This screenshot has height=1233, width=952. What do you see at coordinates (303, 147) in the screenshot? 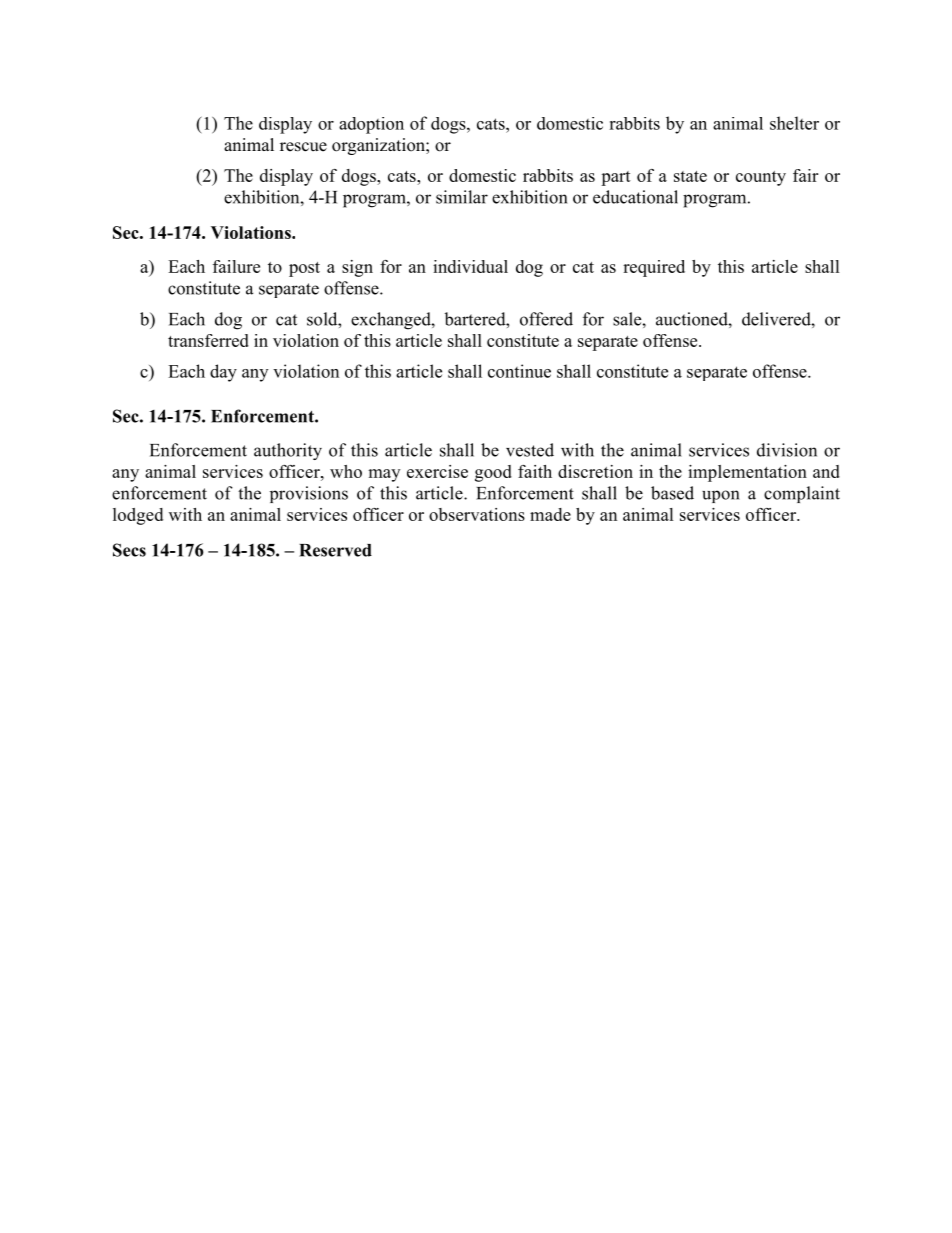
I see `rescue` at bounding box center [303, 147].
